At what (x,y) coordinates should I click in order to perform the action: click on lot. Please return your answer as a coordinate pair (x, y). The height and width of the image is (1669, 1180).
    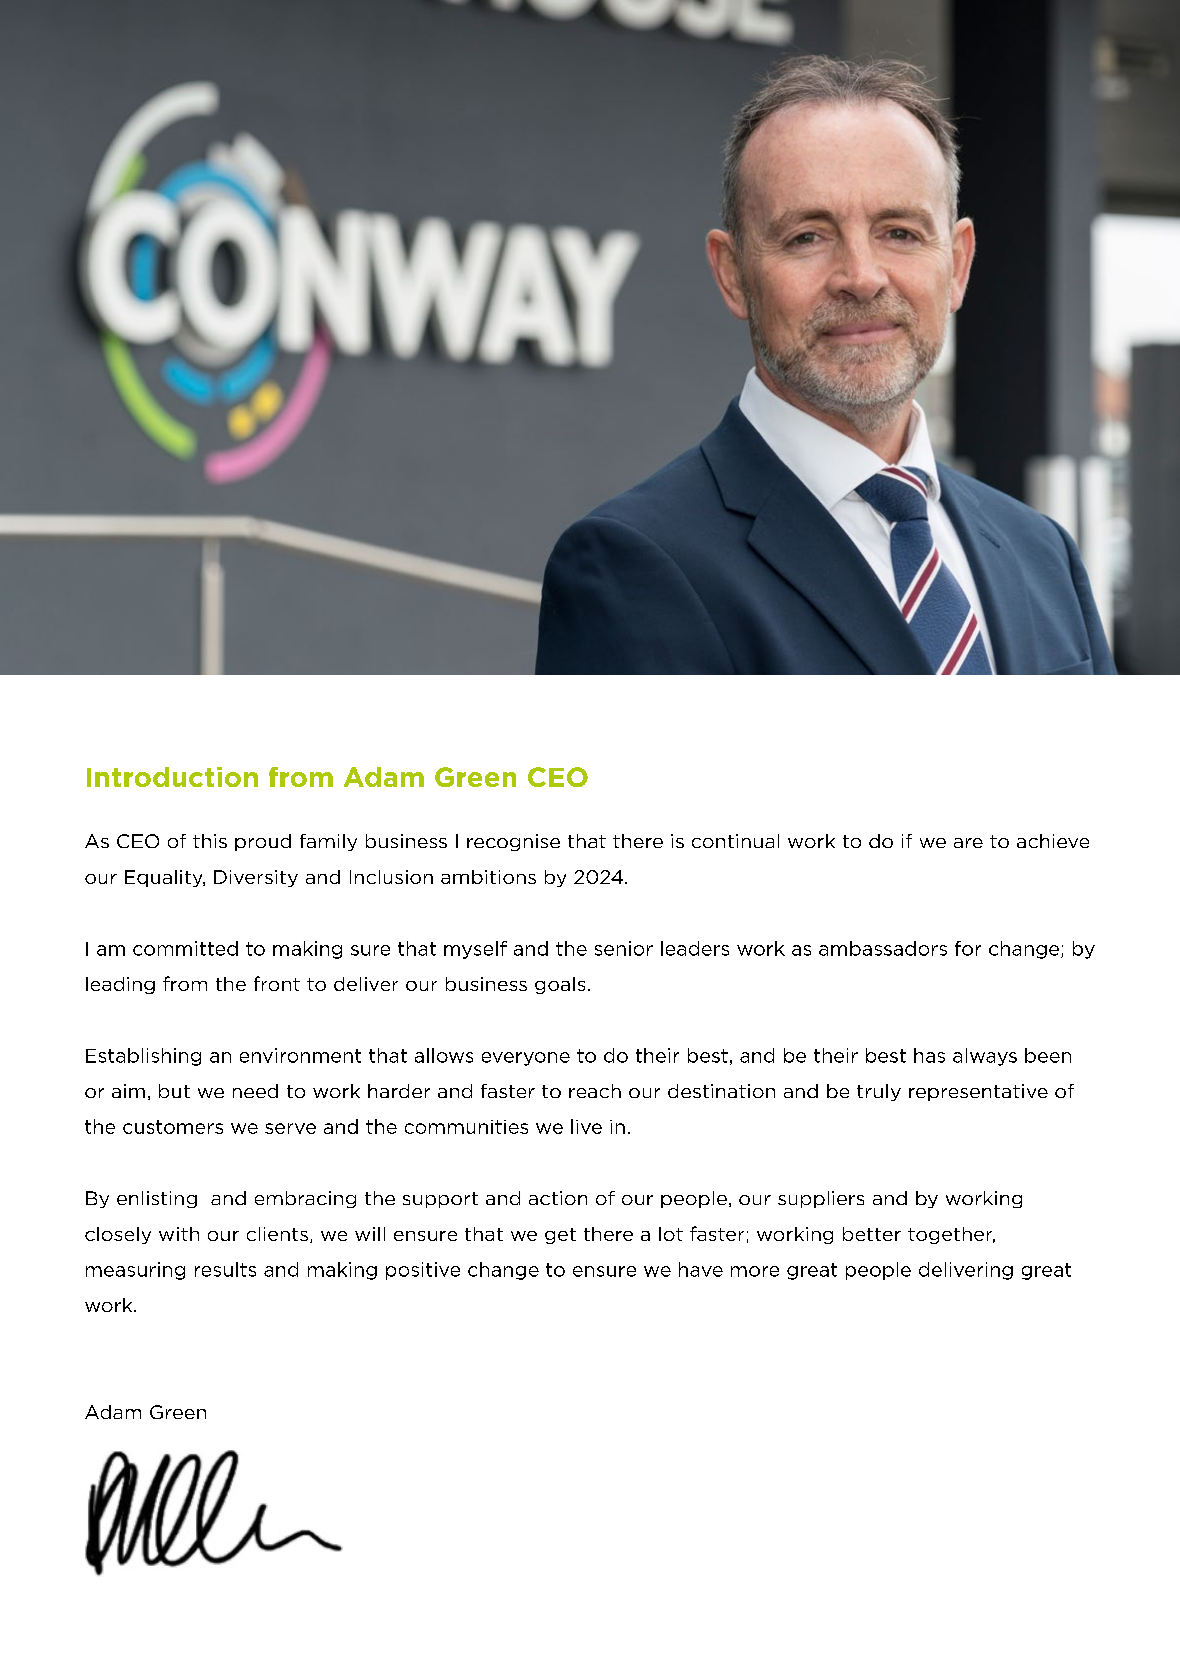
    Looking at the image, I should click on (671, 1234).
